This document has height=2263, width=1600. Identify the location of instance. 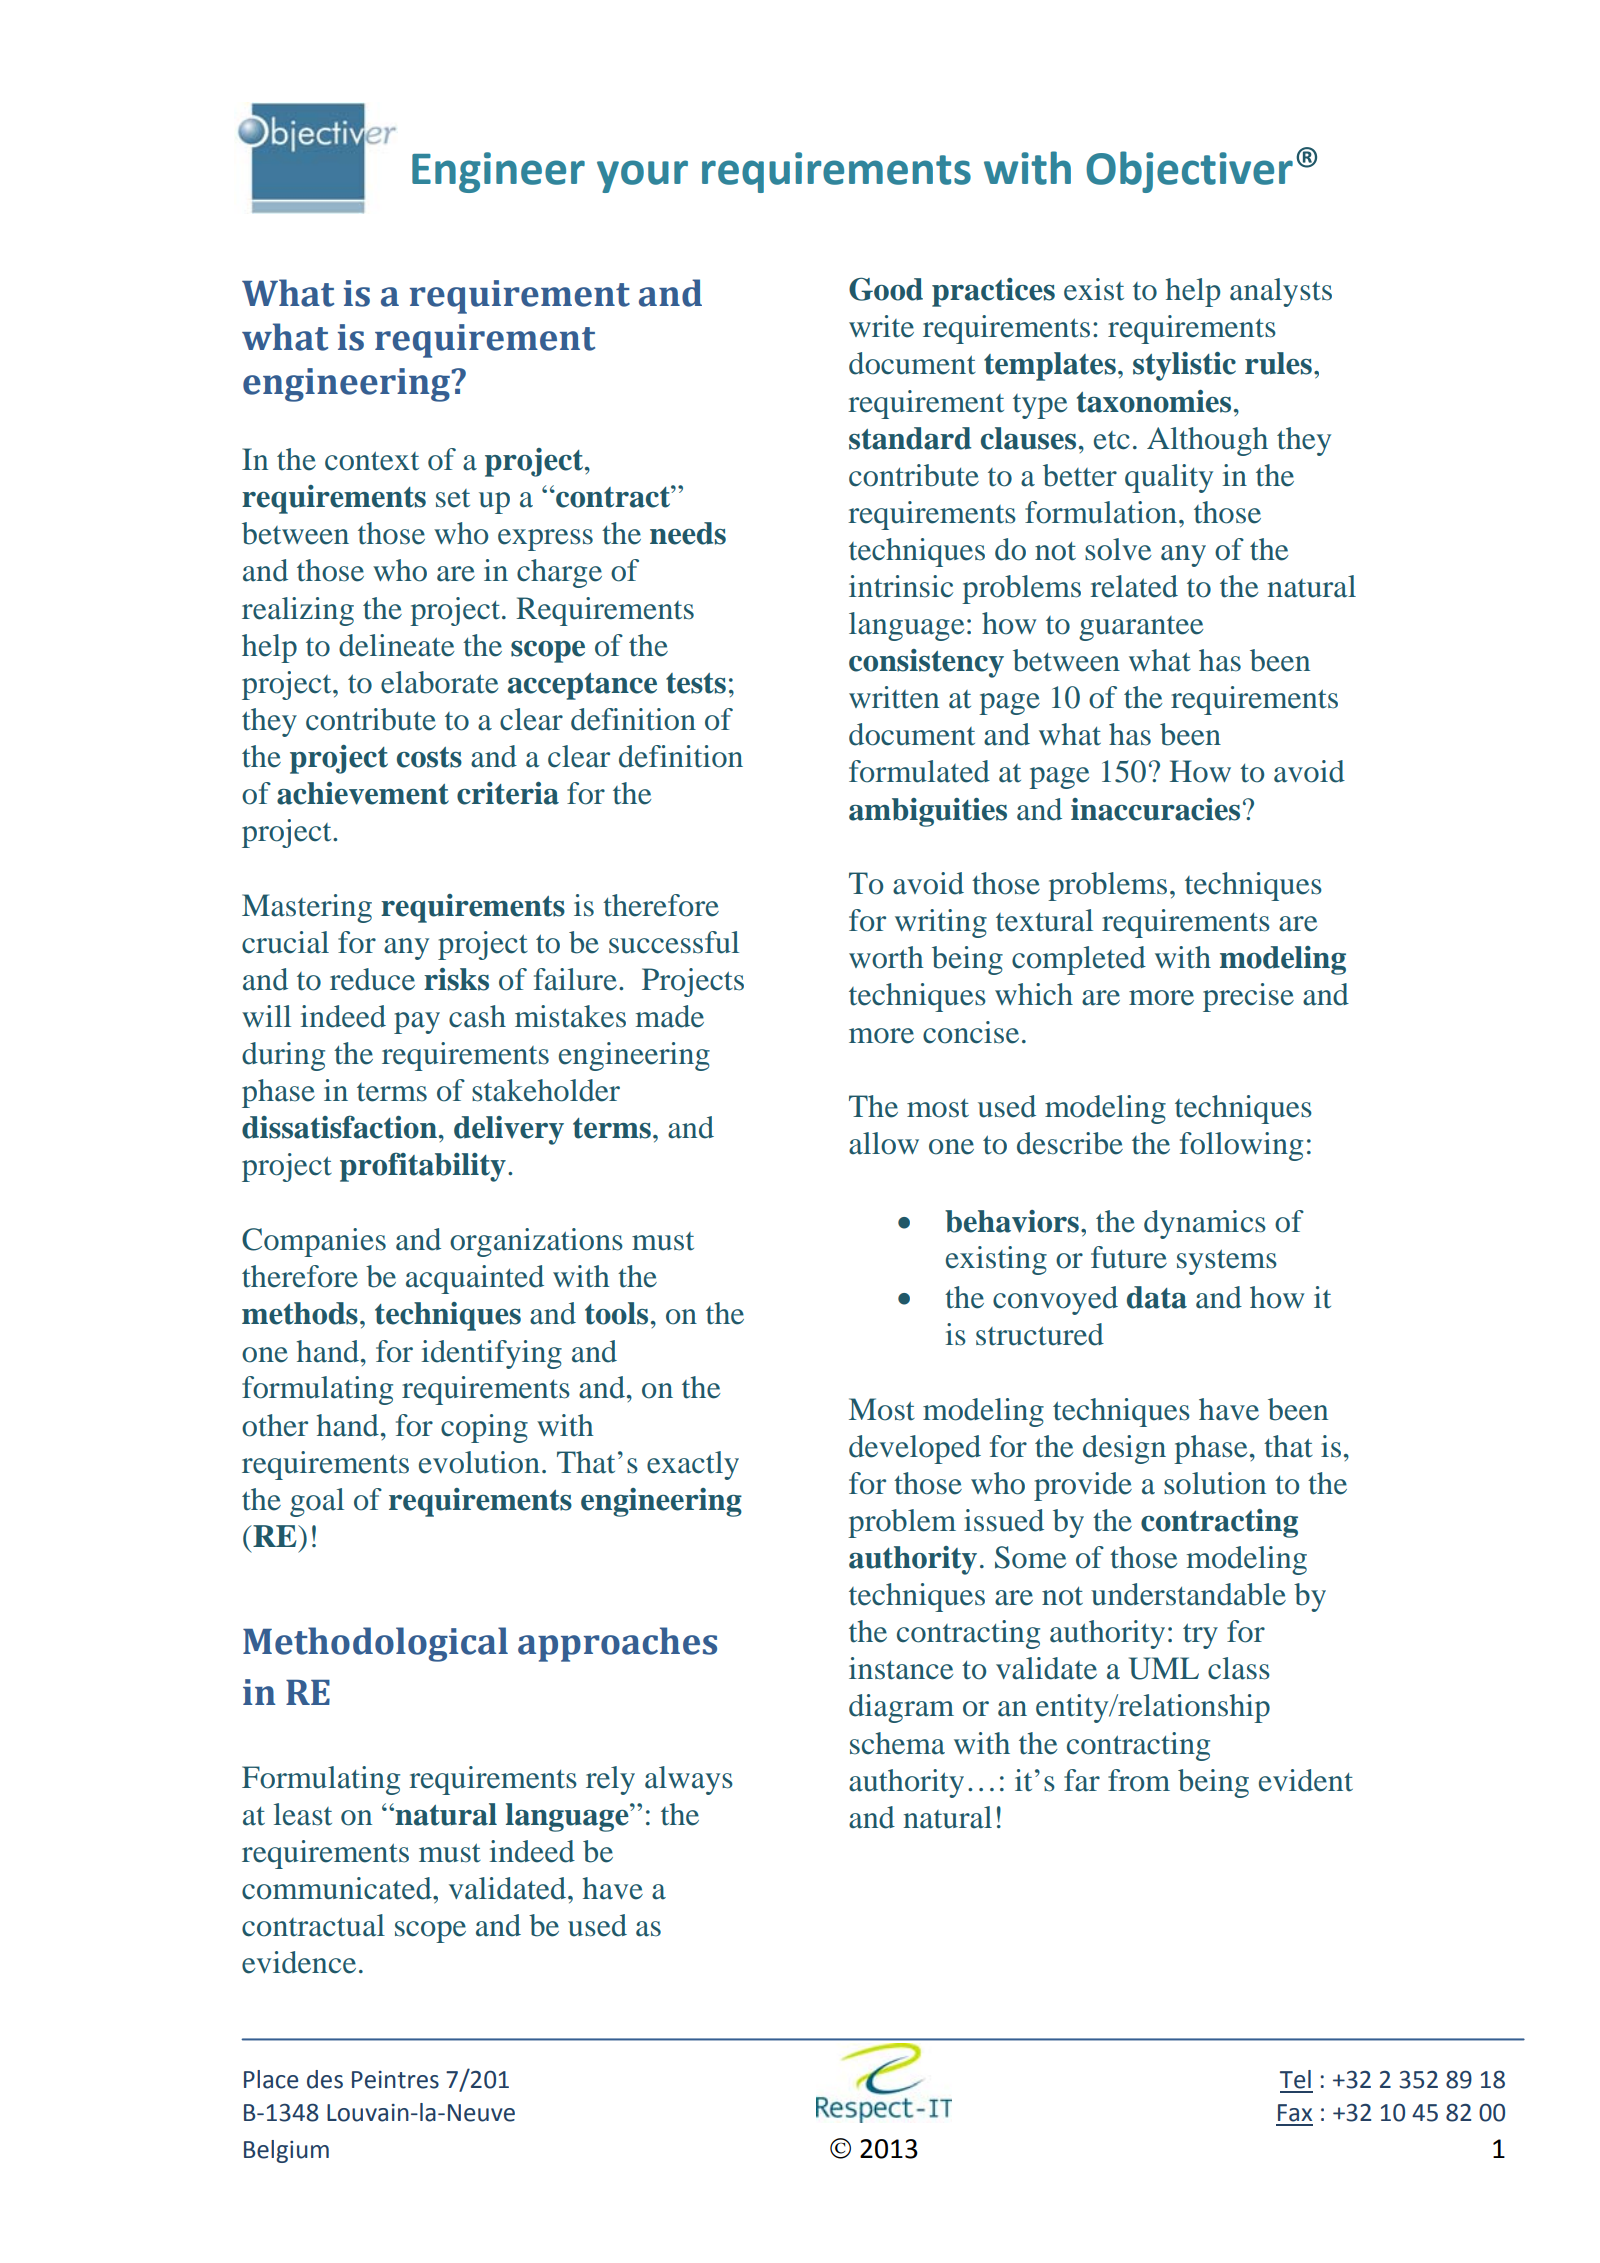
(901, 1668).
